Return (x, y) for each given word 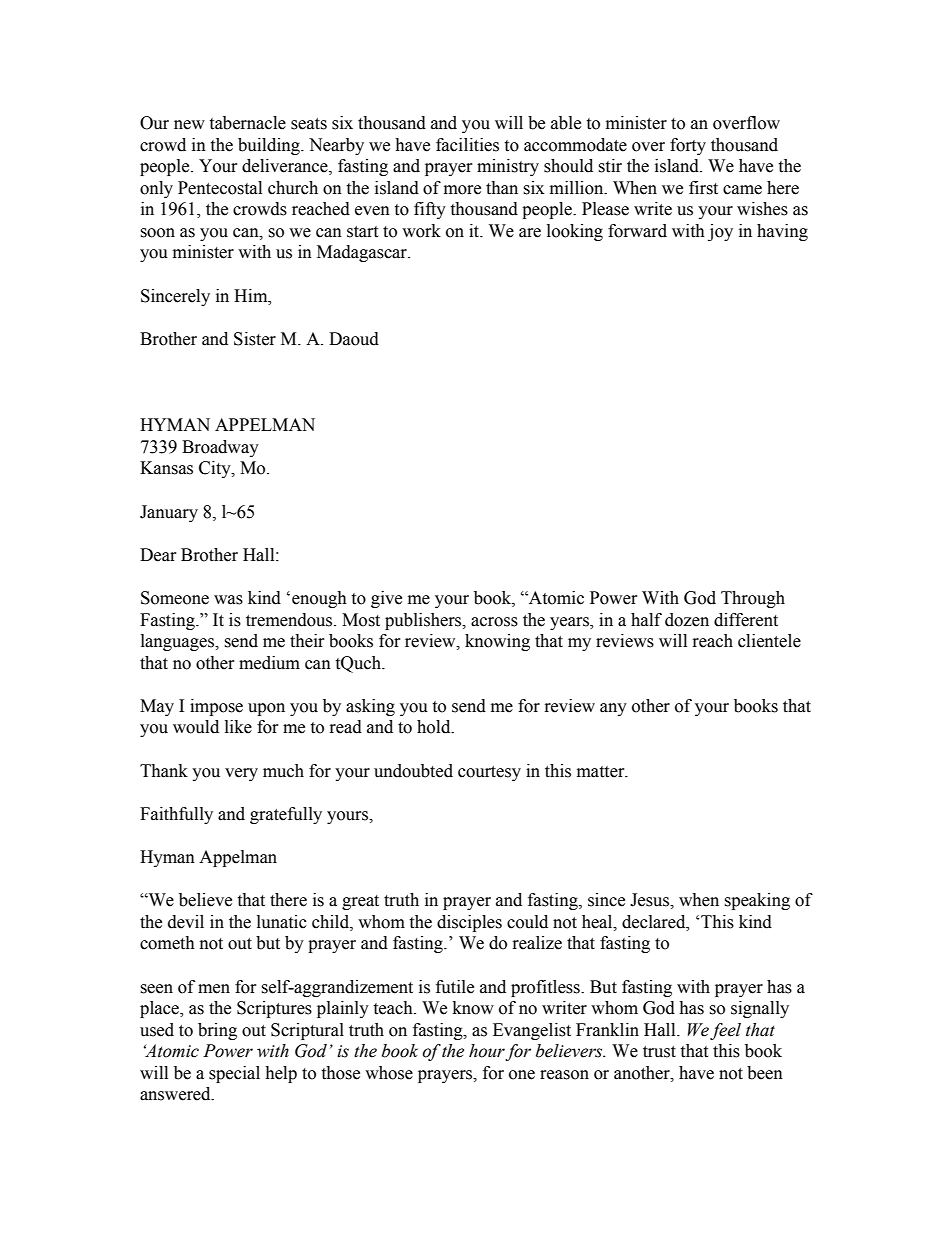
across (494, 622)
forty (688, 146)
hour (487, 1052)
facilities (467, 145)
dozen (687, 620)
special (234, 1074)
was (228, 600)
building (270, 146)
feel (725, 1031)
